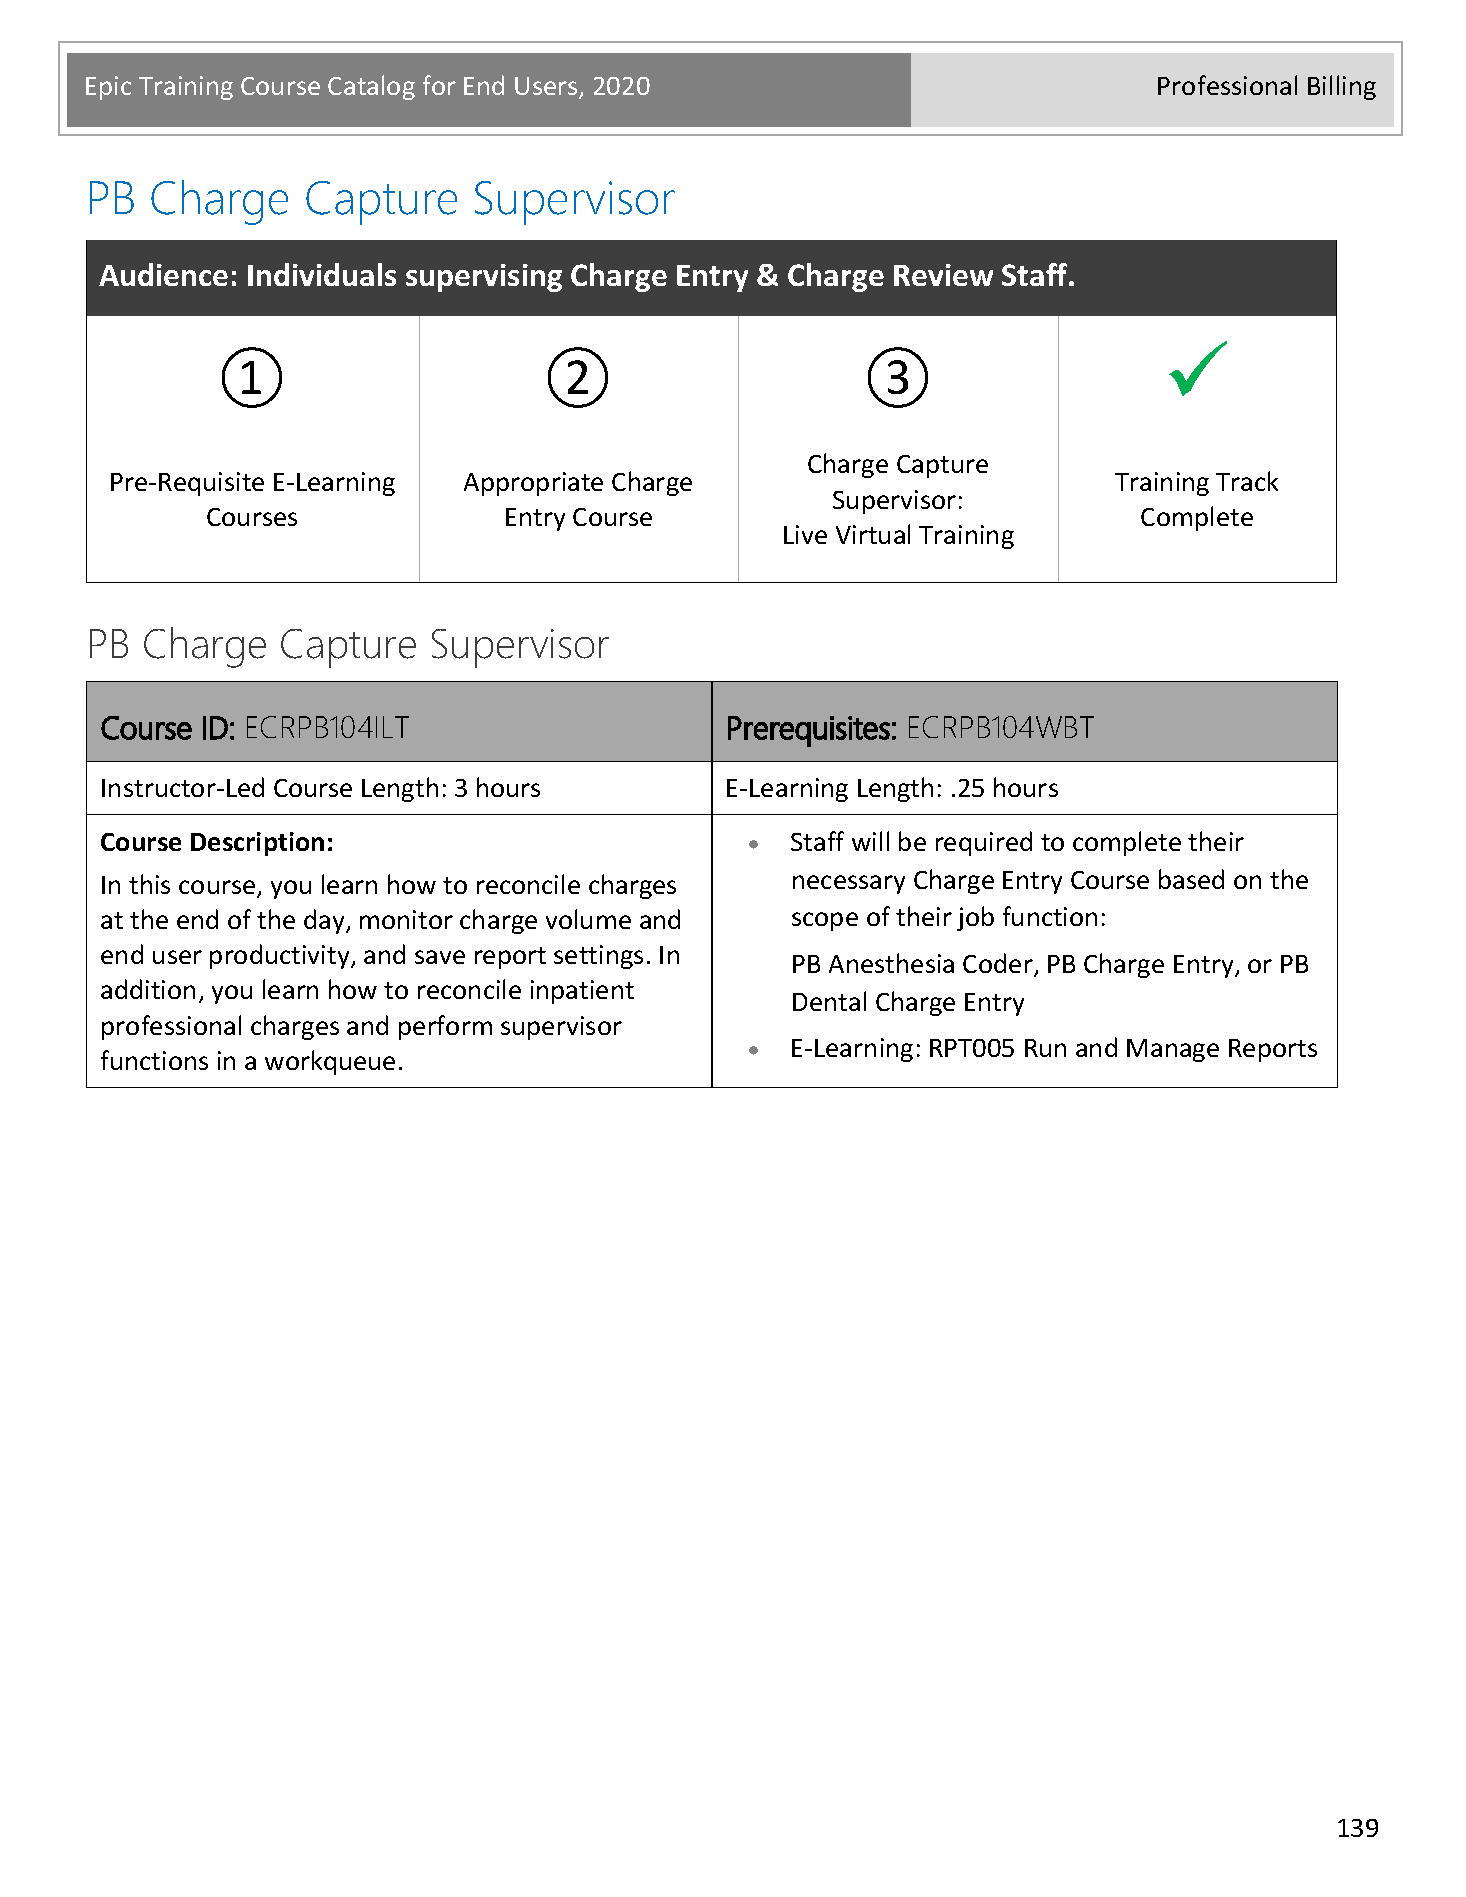 This image has height=1897, width=1466. What do you see at coordinates (873, 534) in the image?
I see `Virtual` at bounding box center [873, 534].
